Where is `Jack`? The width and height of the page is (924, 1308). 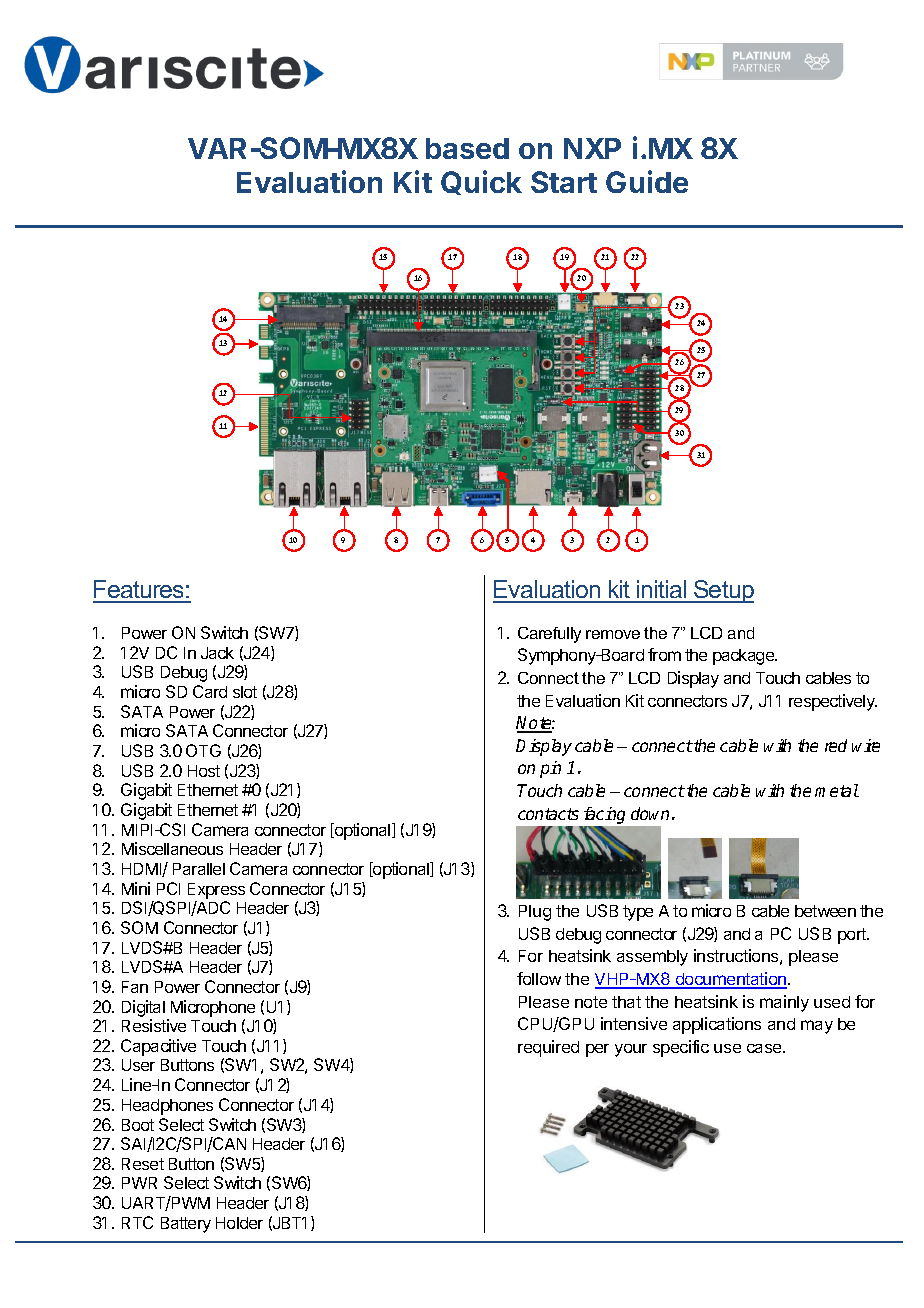 Jack is located at coordinates (217, 653).
